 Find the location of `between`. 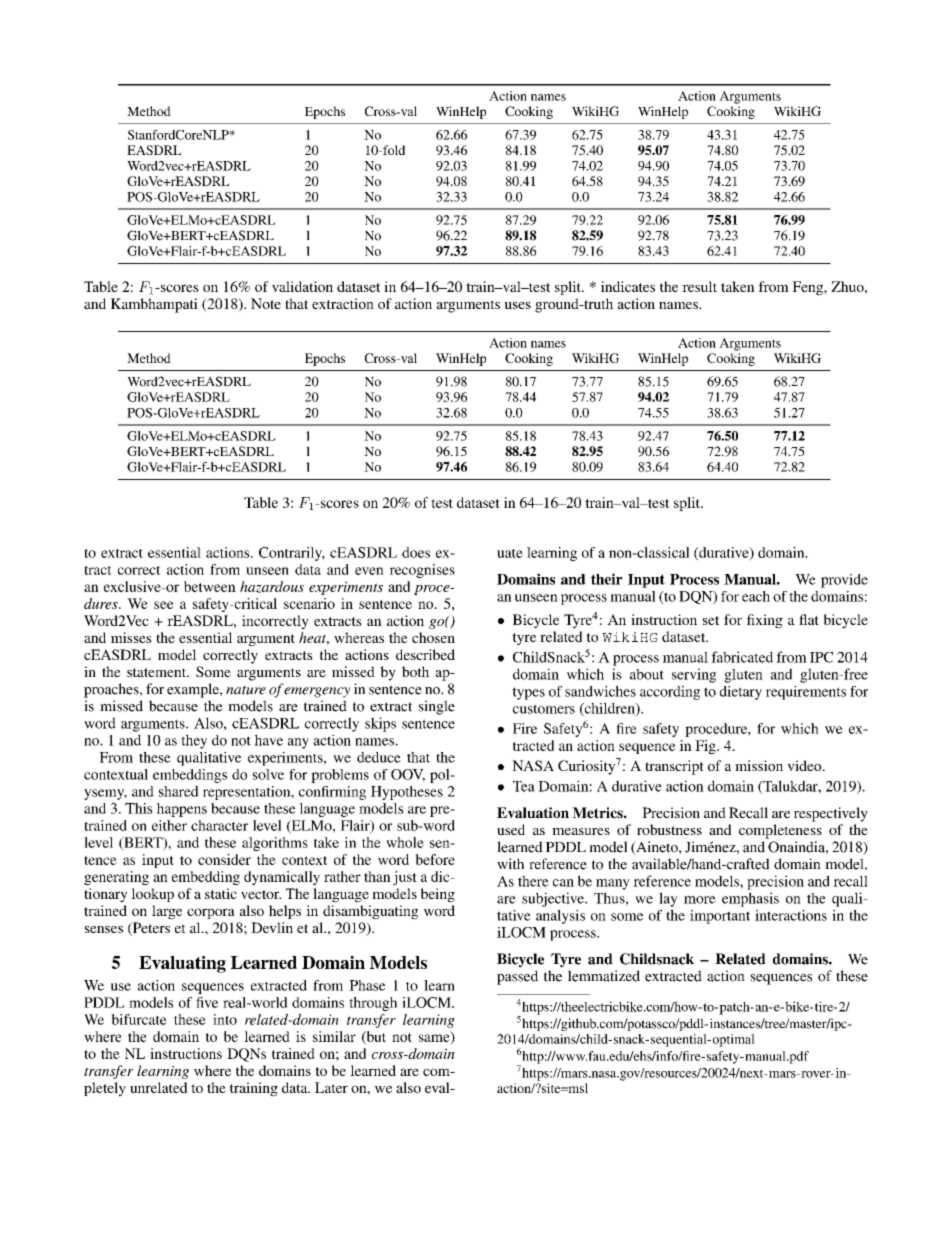

between is located at coordinates (210, 586).
